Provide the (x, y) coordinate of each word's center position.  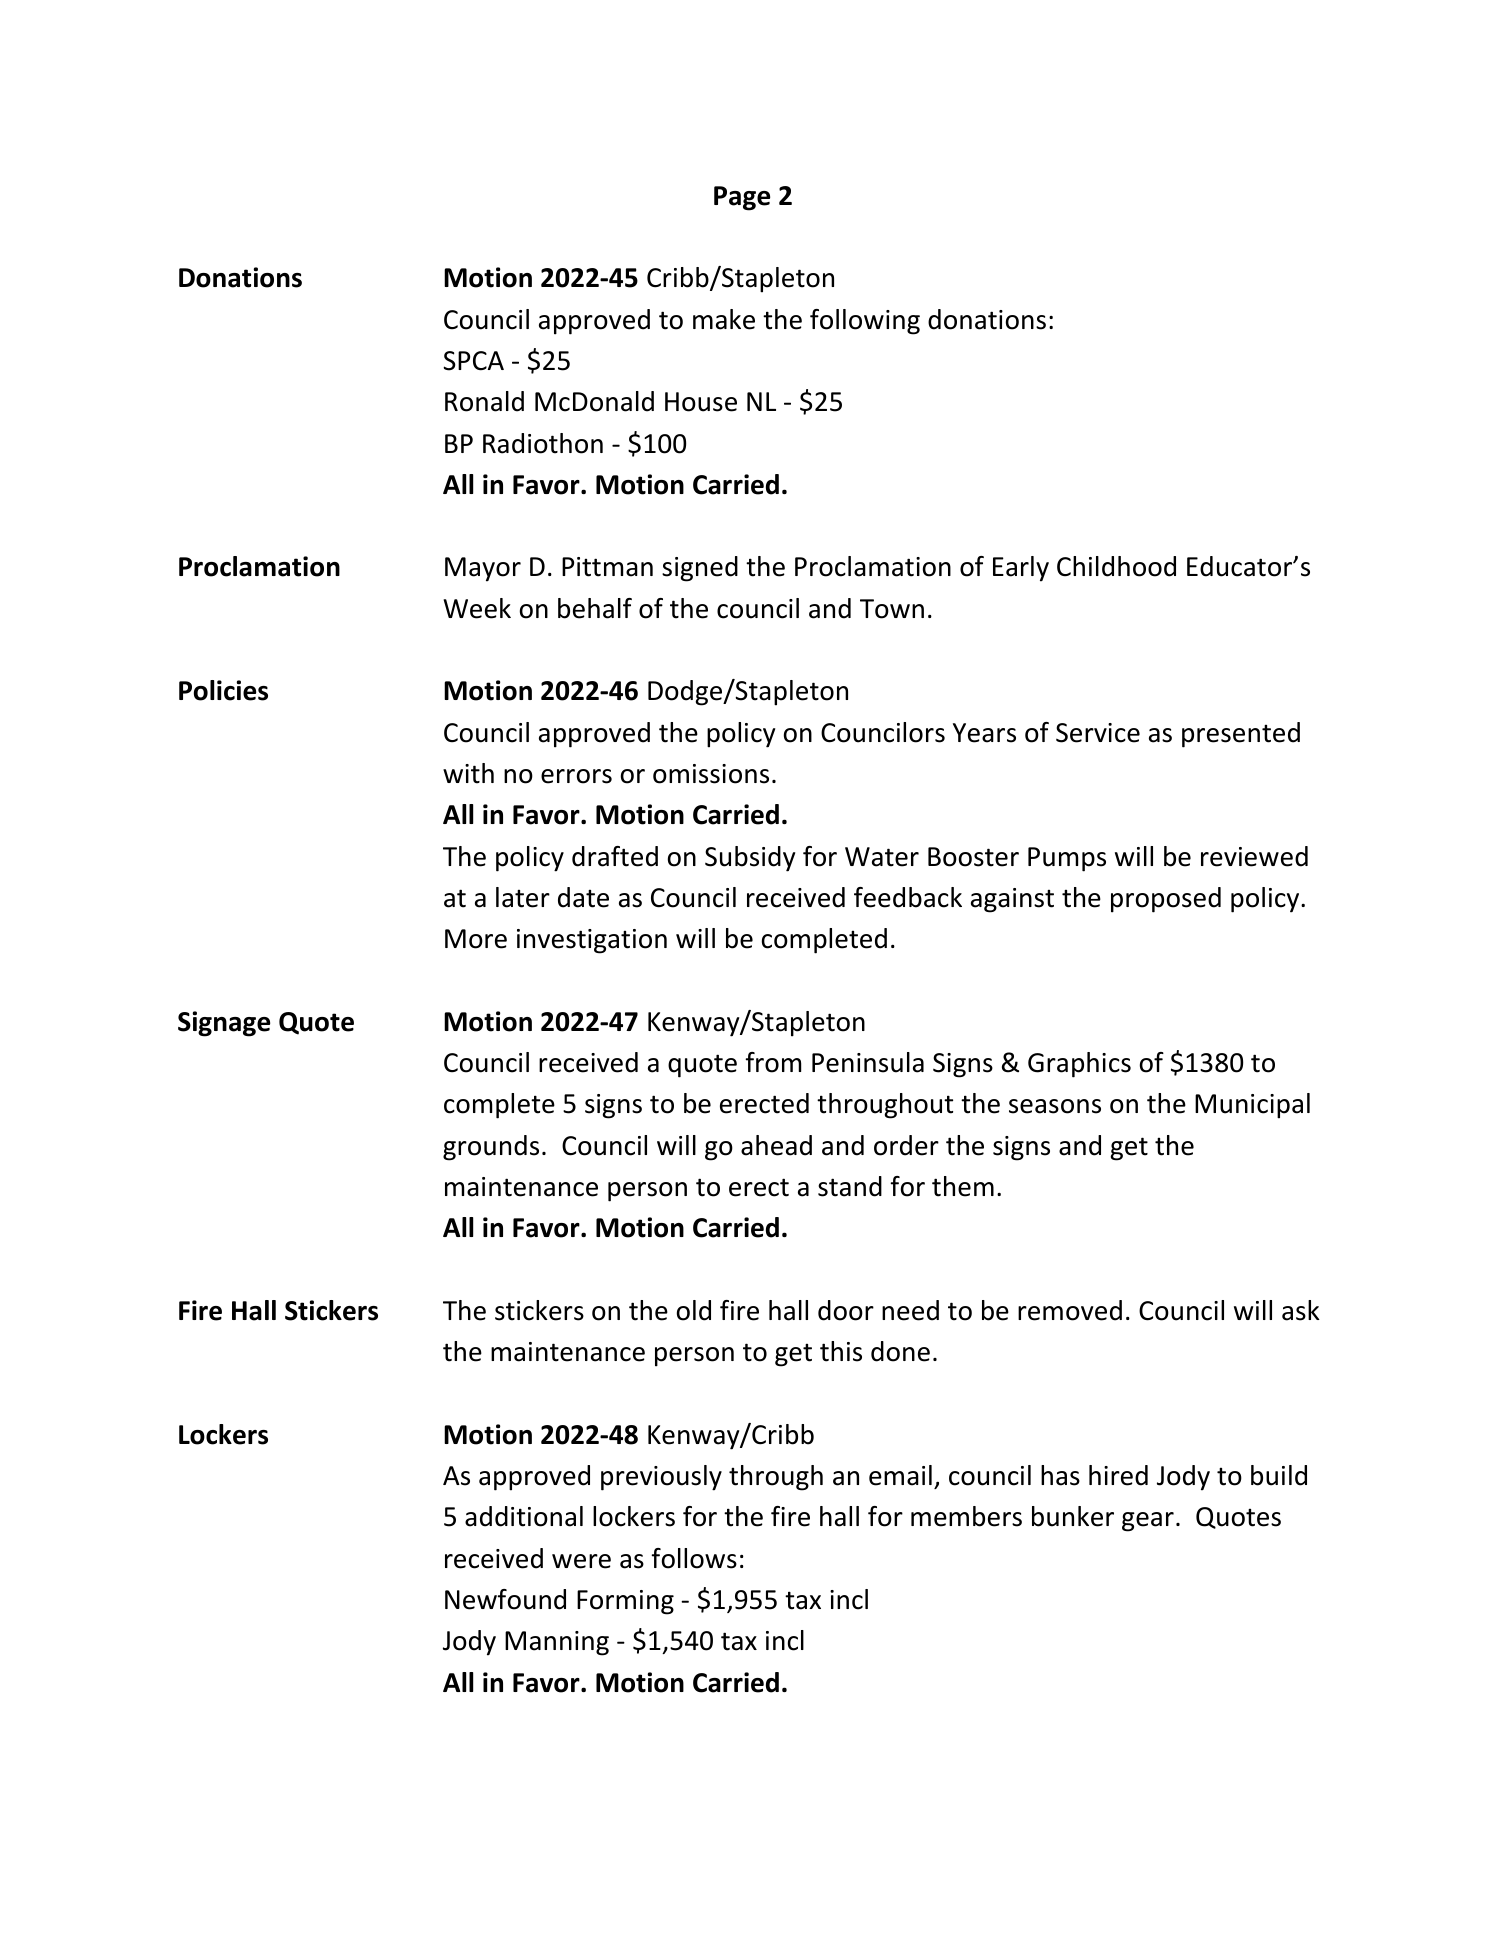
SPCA (473, 361)
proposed (1166, 900)
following (865, 322)
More (476, 939)
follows (694, 1558)
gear (1148, 1522)
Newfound (505, 1599)
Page (742, 198)
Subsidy (750, 859)
